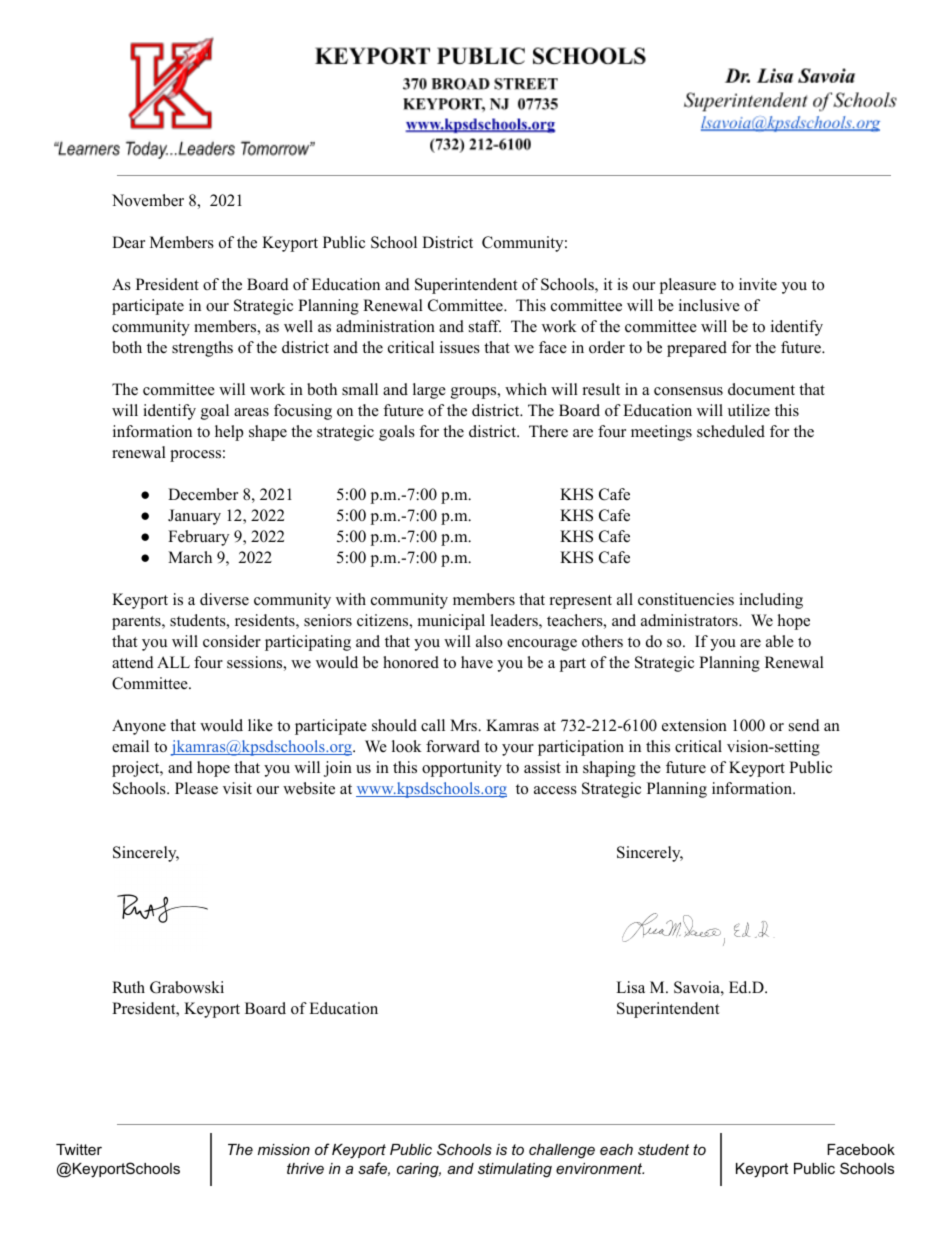  What do you see at coordinates (688, 286) in the screenshot?
I see `pleasure` at bounding box center [688, 286].
